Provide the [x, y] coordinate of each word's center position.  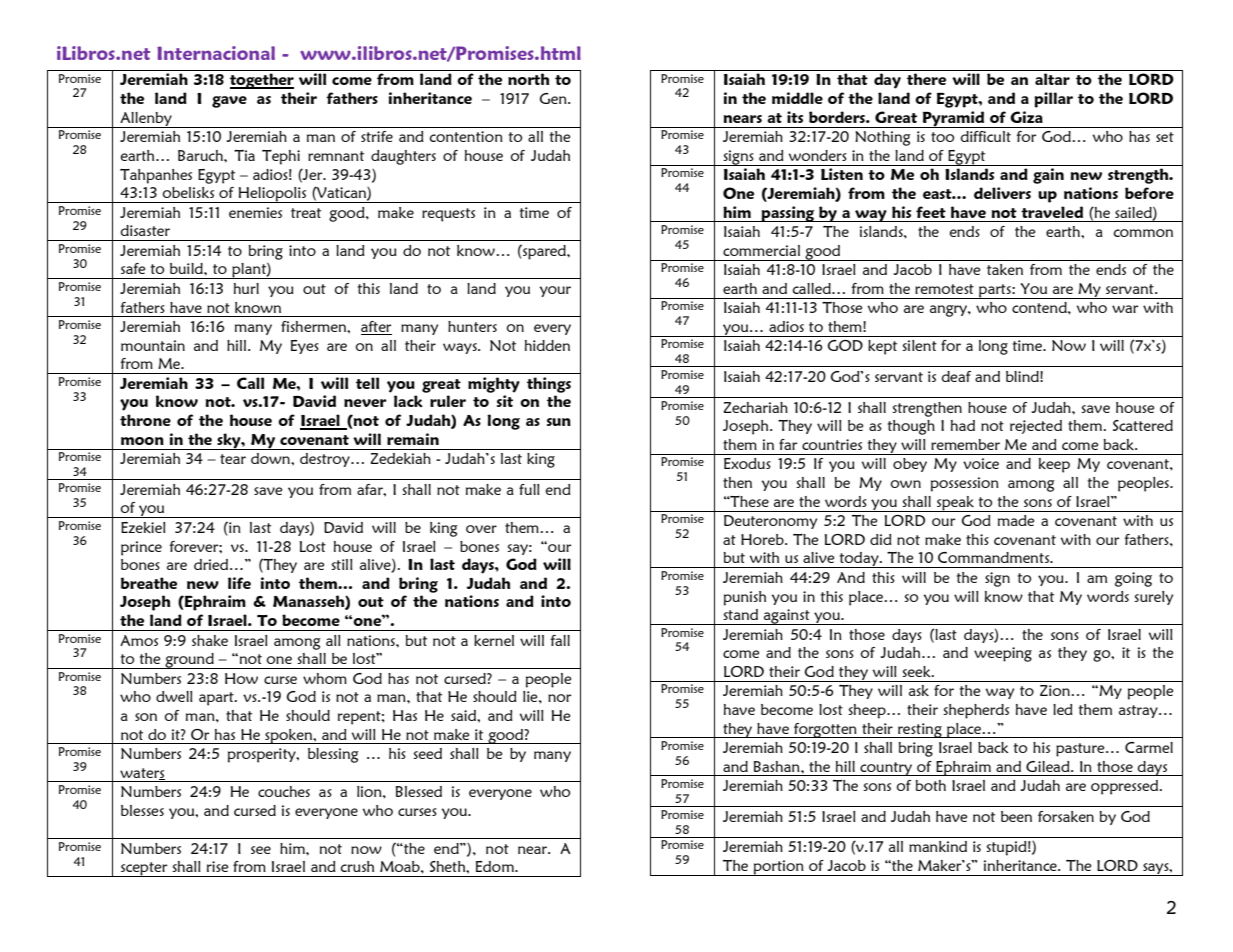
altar [1052, 79]
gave [229, 102]
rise [217, 866]
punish [745, 598]
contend [1040, 307]
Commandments [995, 557]
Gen [554, 98]
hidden [547, 345]
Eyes [305, 347]
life [239, 583]
